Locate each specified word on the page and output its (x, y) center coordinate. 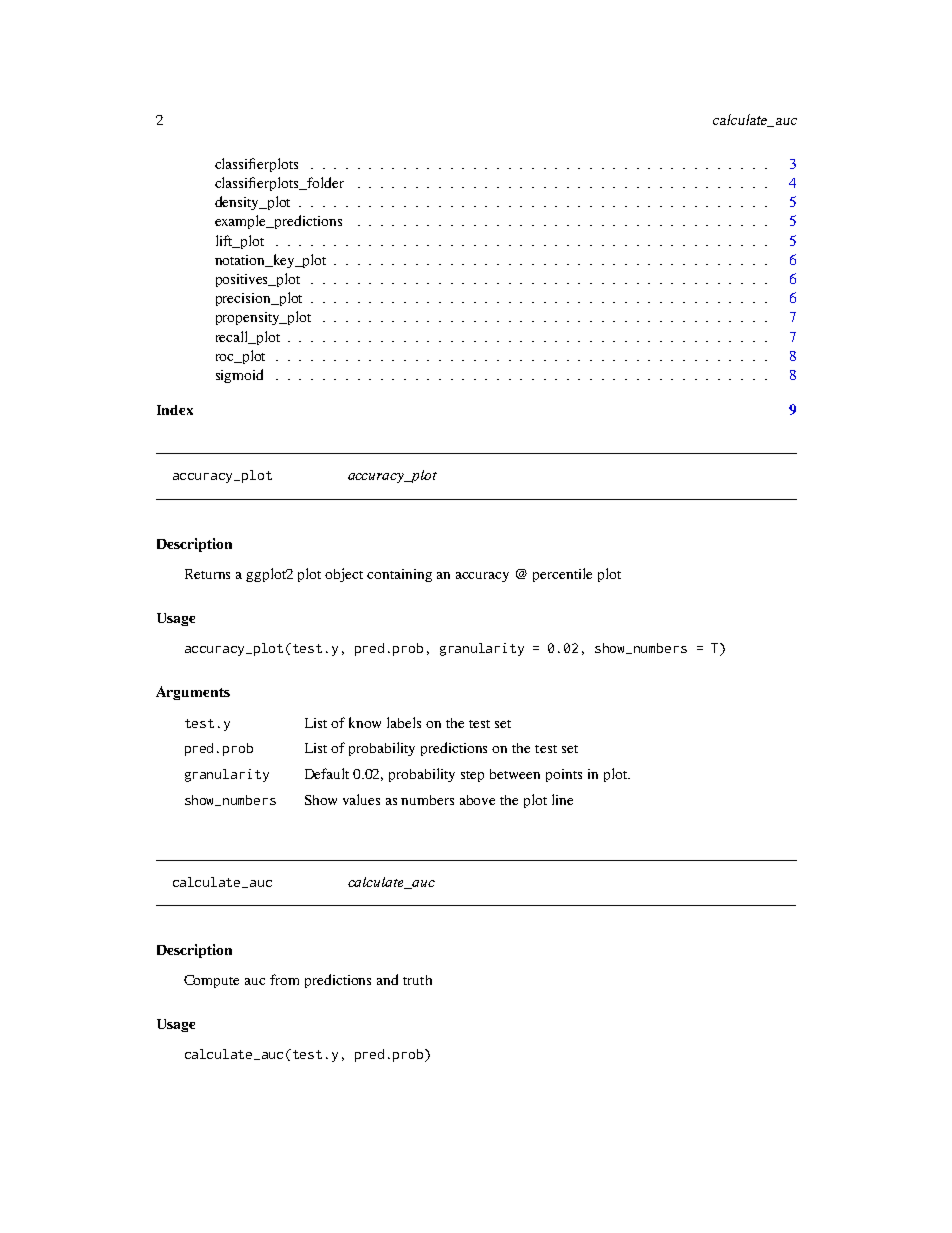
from (284, 979)
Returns (207, 574)
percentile (562, 575)
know (365, 722)
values (361, 799)
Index (175, 410)
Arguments (193, 693)
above (477, 800)
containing (399, 575)
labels (404, 722)
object (344, 575)
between (515, 774)
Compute (211, 981)
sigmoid (239, 376)
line (562, 799)
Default (327, 773)
